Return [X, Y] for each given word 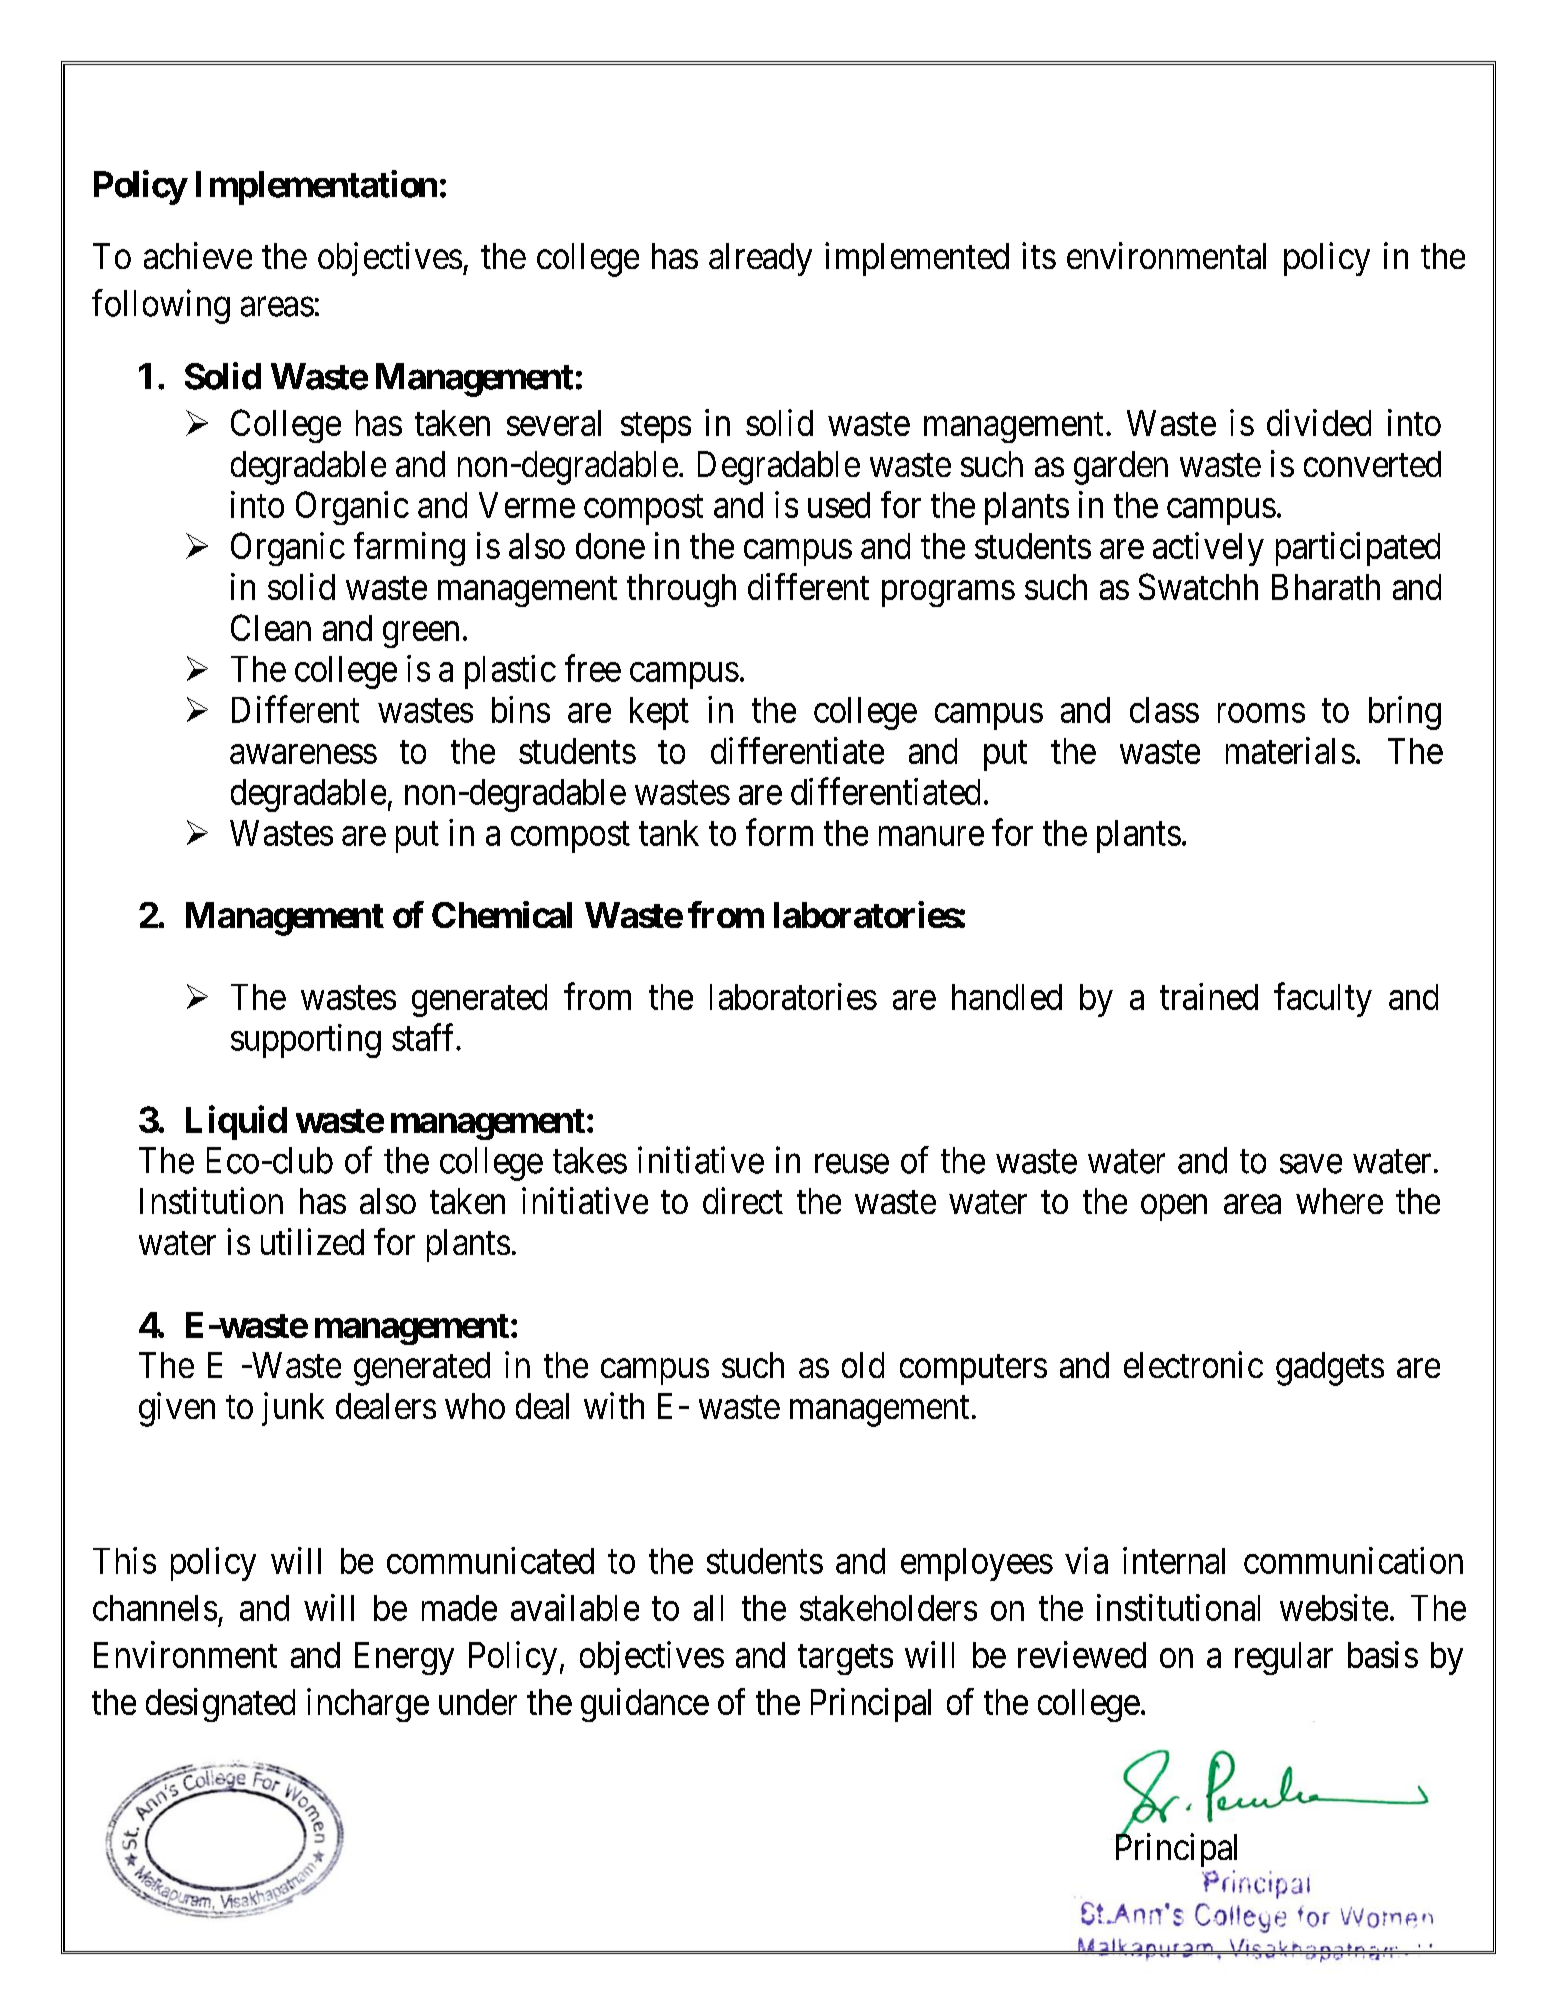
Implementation [316, 187]
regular [1284, 1658]
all [708, 1608]
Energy [404, 1658]
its [1039, 255]
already [760, 259]
